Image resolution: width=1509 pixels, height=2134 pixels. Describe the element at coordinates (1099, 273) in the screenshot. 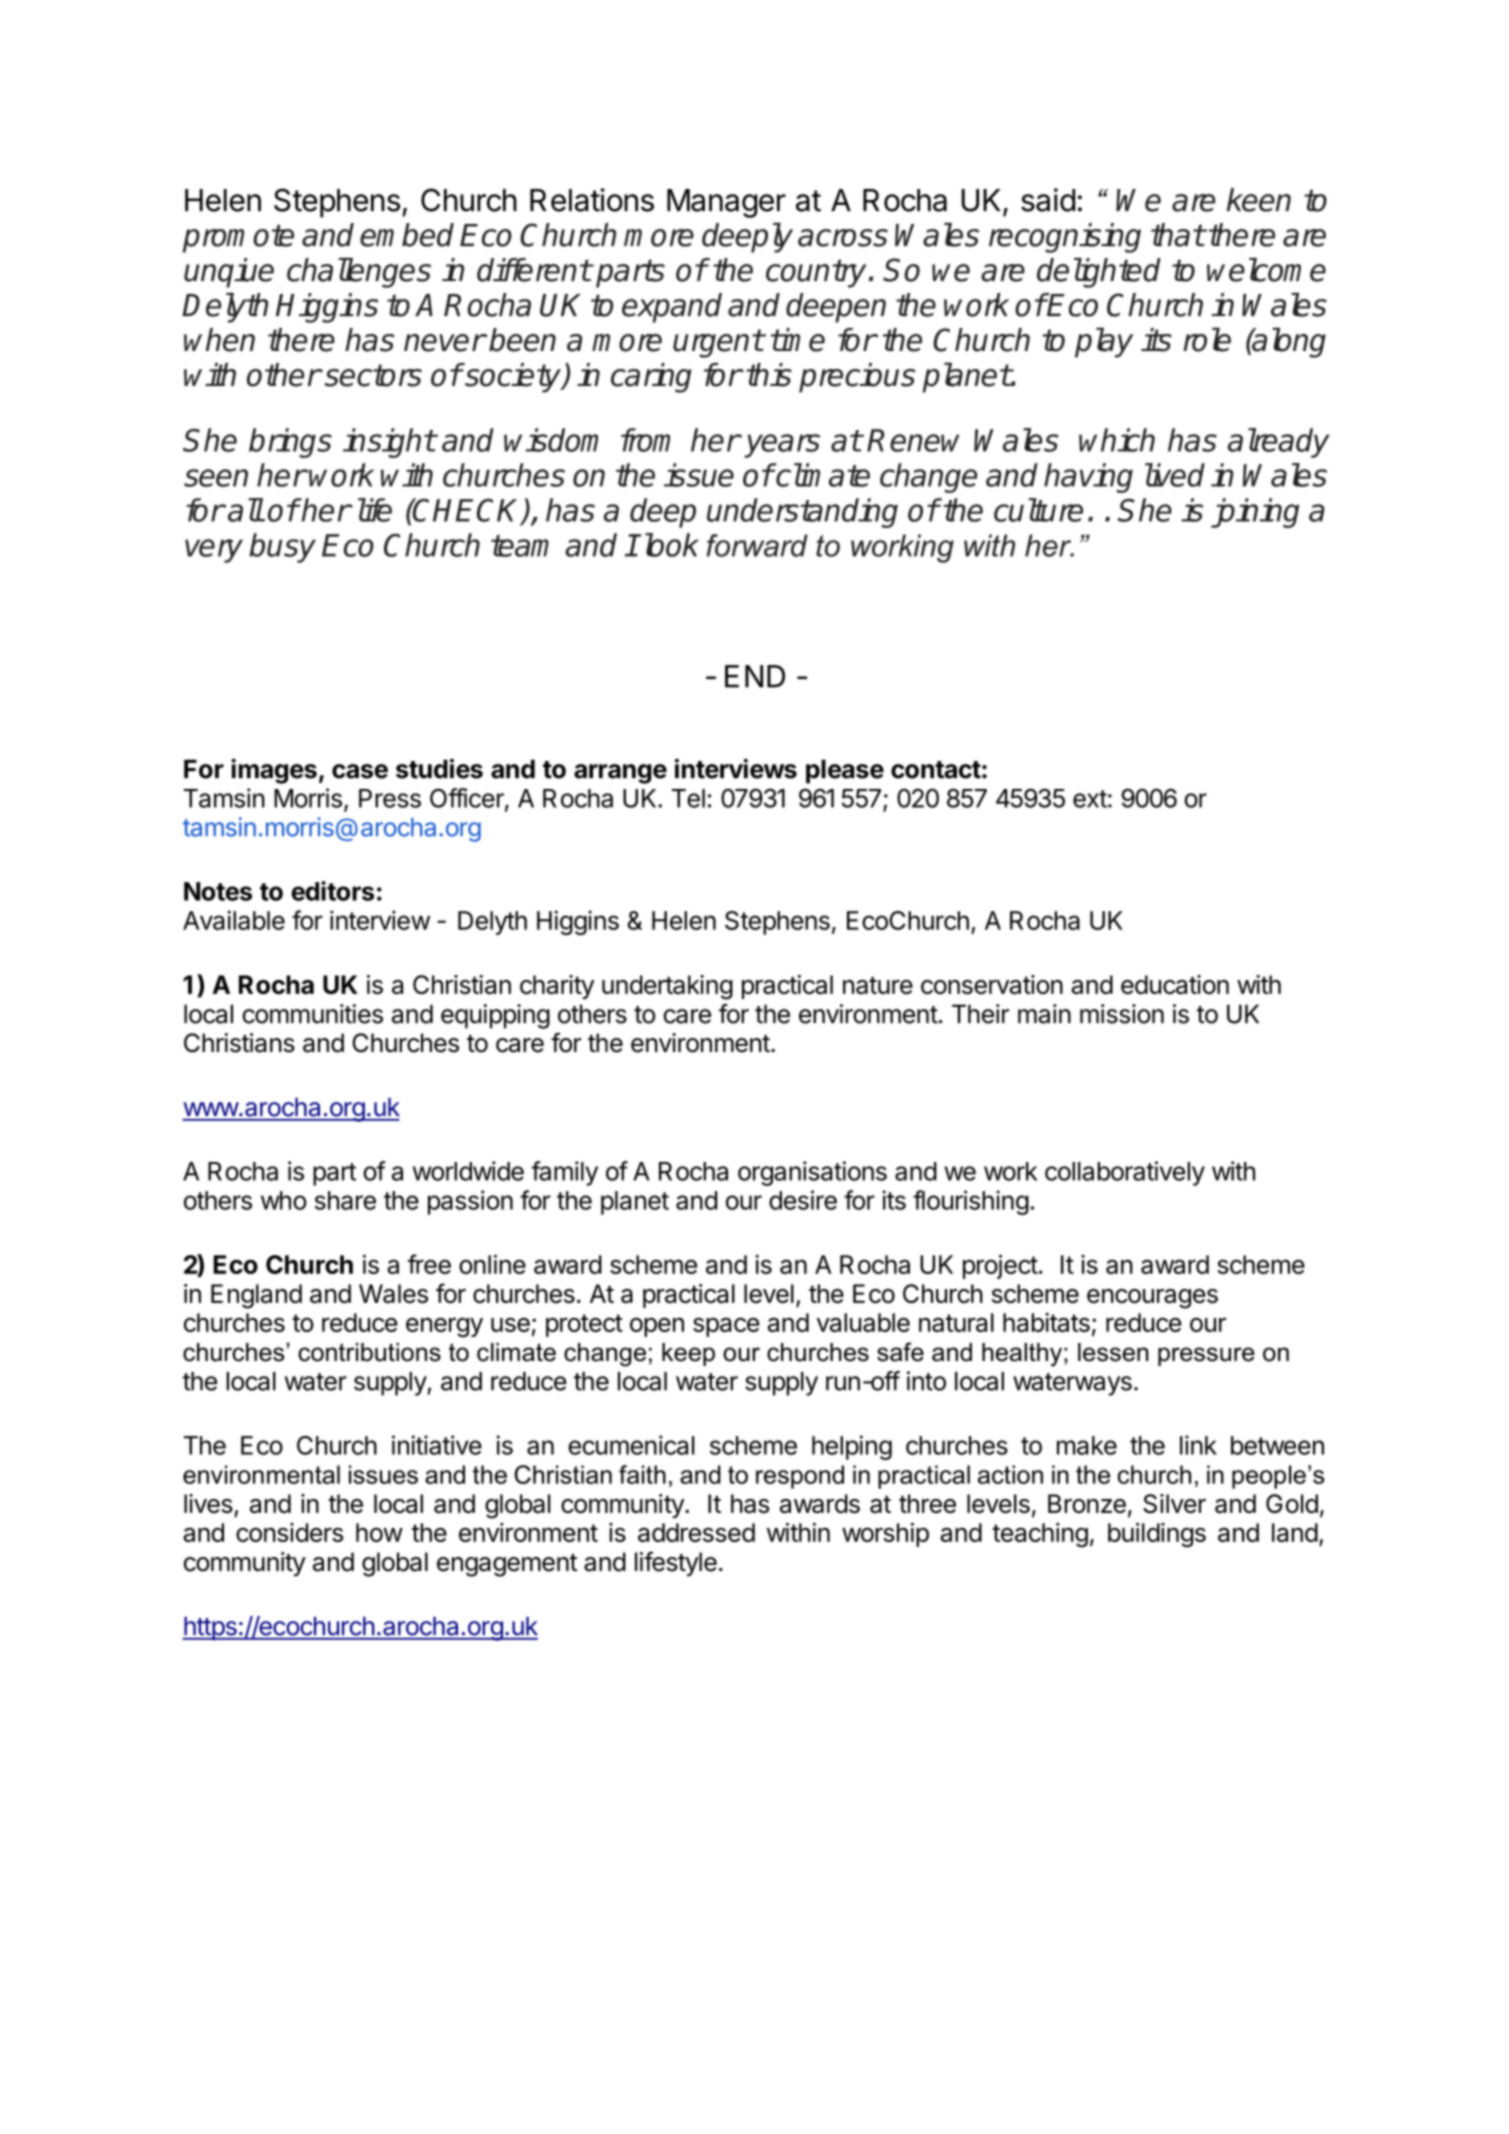

I see `delighted` at that location.
